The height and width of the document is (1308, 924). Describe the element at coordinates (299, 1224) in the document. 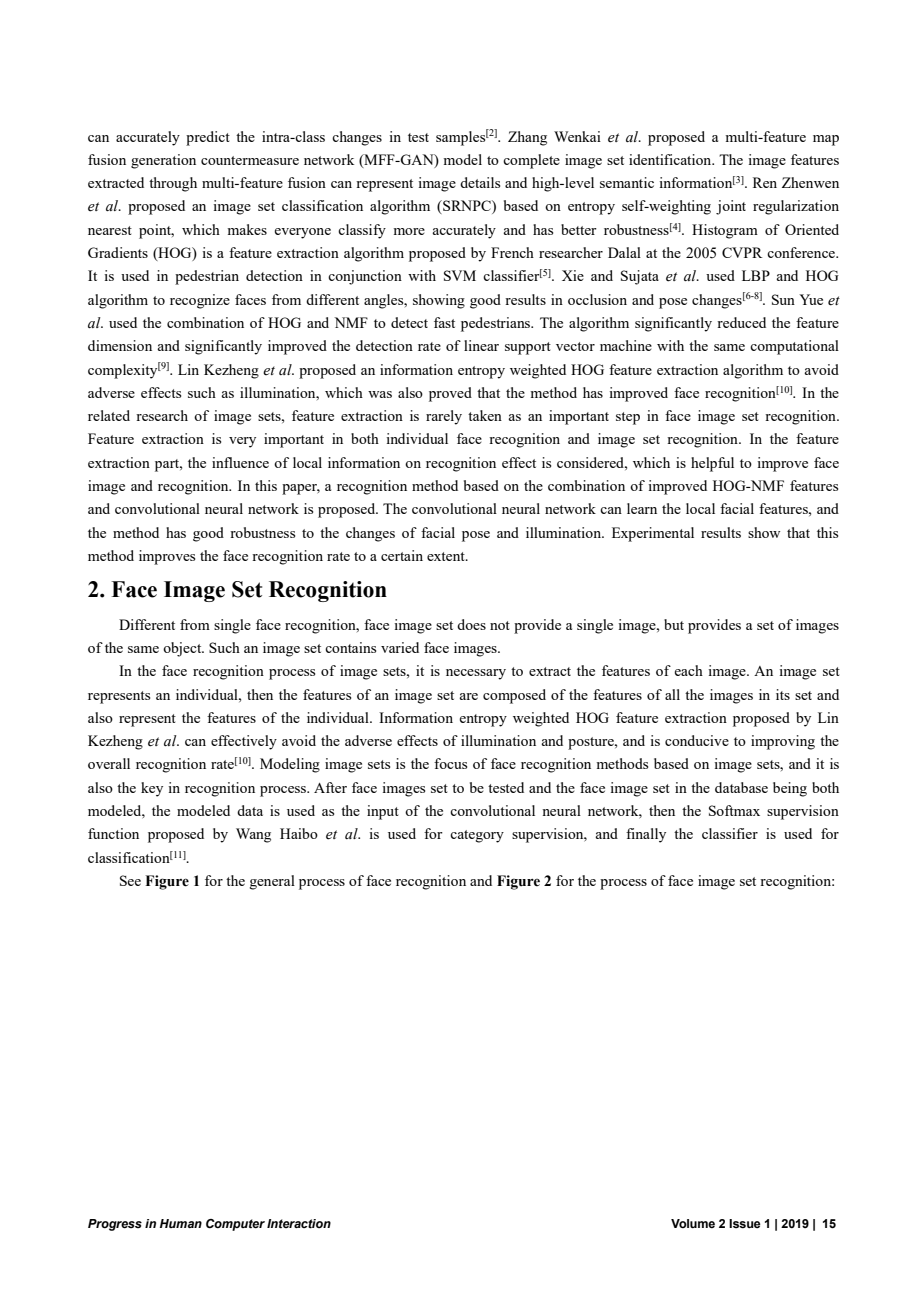

I see `Interaction` at that location.
